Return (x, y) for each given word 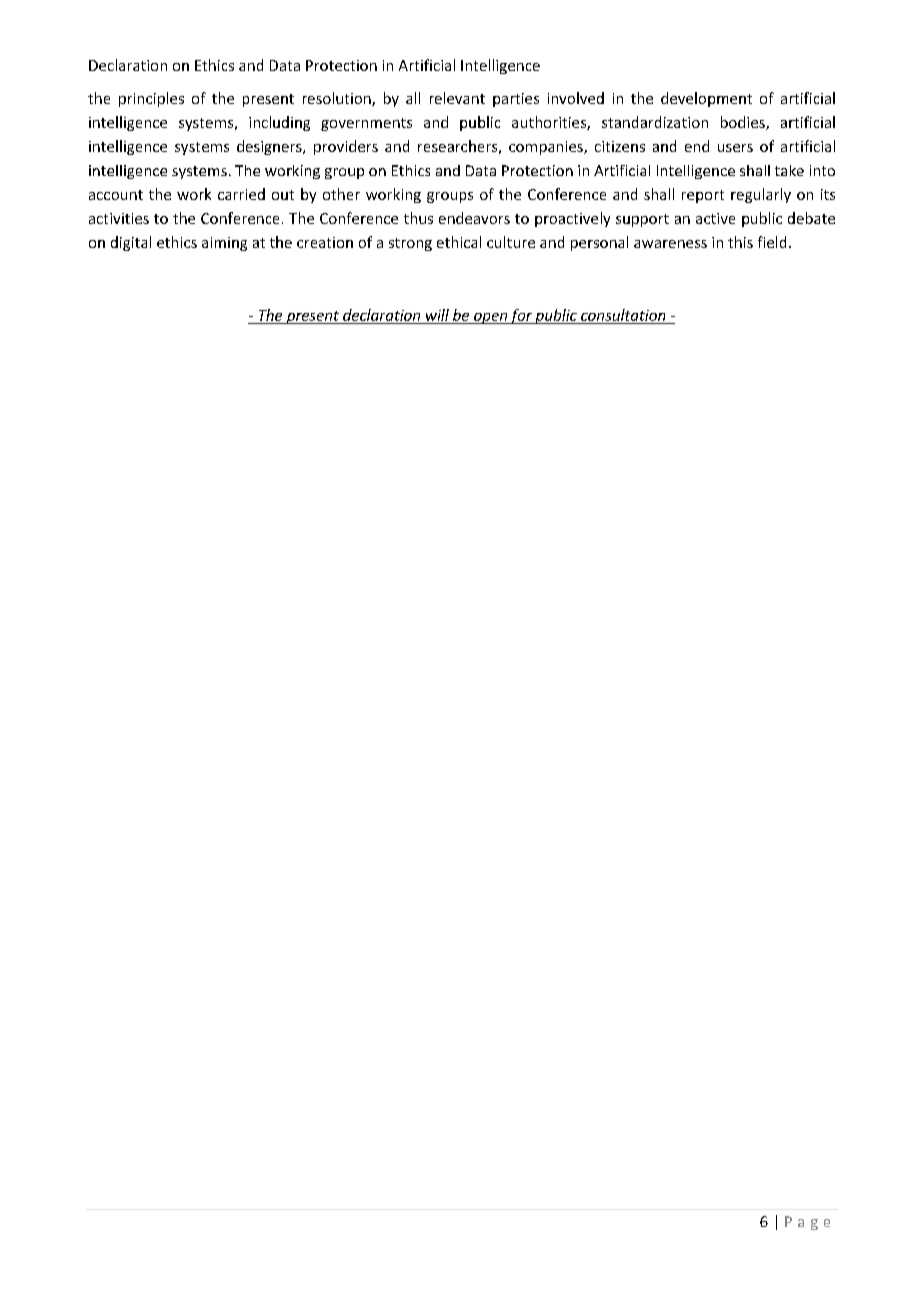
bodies (744, 123)
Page (807, 1223)
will (437, 315)
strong (410, 244)
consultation (623, 315)
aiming (224, 244)
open (490, 318)
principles (151, 99)
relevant (457, 98)
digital (131, 243)
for (521, 316)
